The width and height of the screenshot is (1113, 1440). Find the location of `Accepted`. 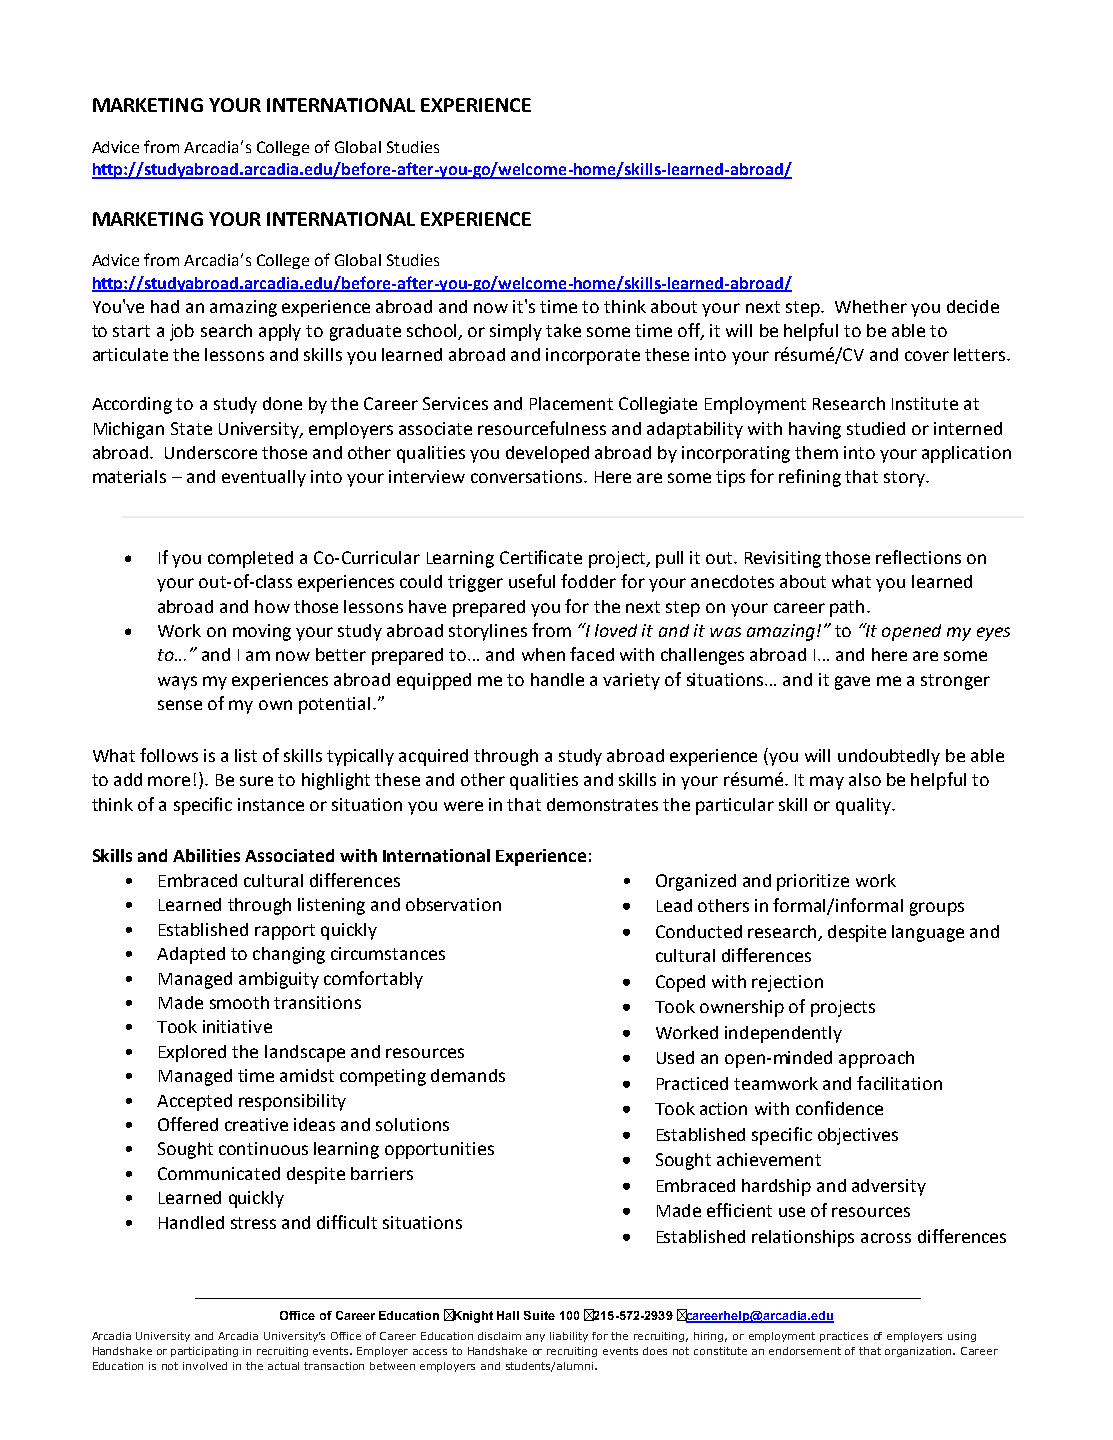

Accepted is located at coordinates (194, 1102).
